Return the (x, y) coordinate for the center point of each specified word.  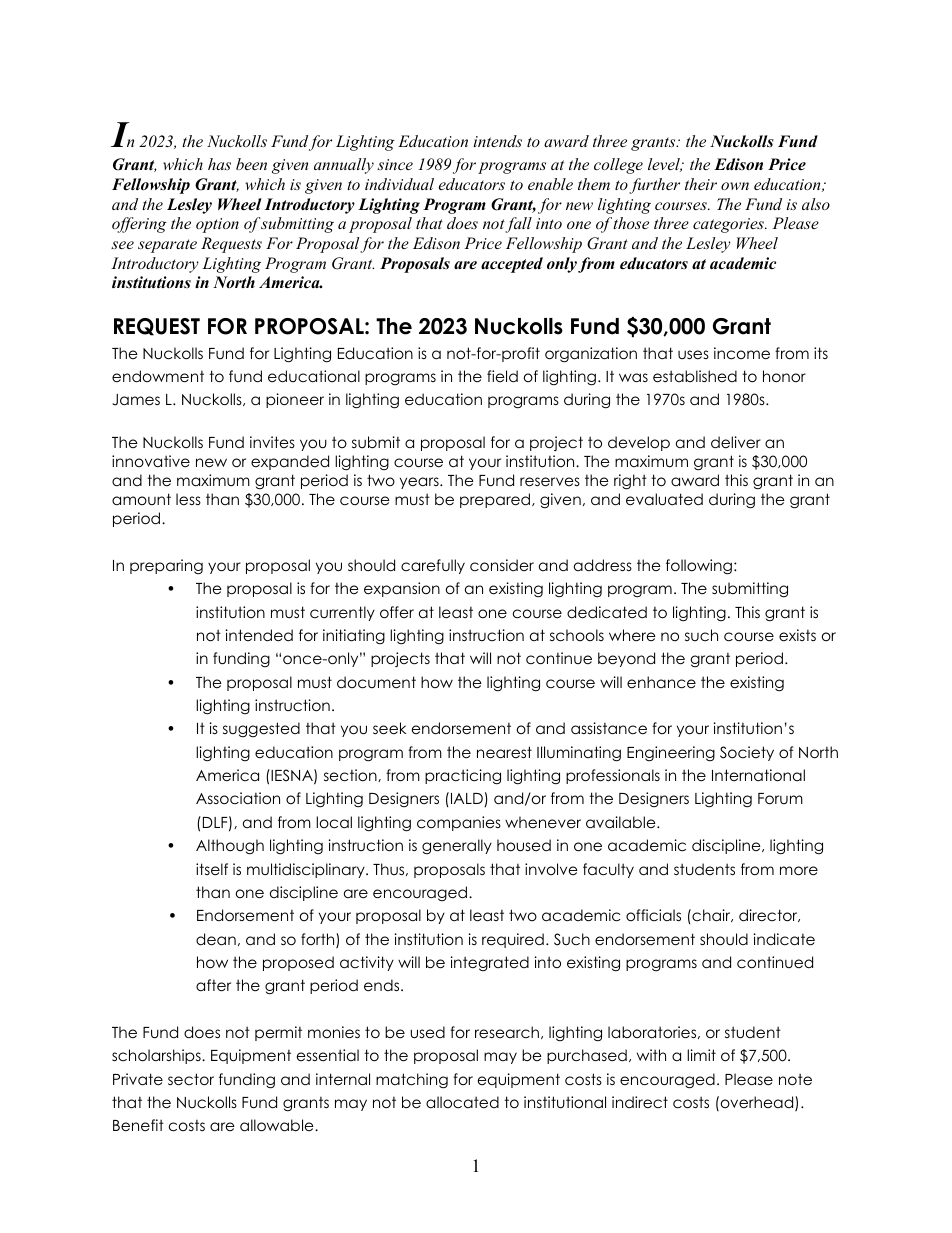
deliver (736, 442)
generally (457, 847)
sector (191, 1079)
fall (518, 225)
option (217, 225)
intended (259, 635)
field (502, 376)
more (799, 871)
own (735, 186)
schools (577, 635)
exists (797, 635)
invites (272, 442)
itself (212, 869)
